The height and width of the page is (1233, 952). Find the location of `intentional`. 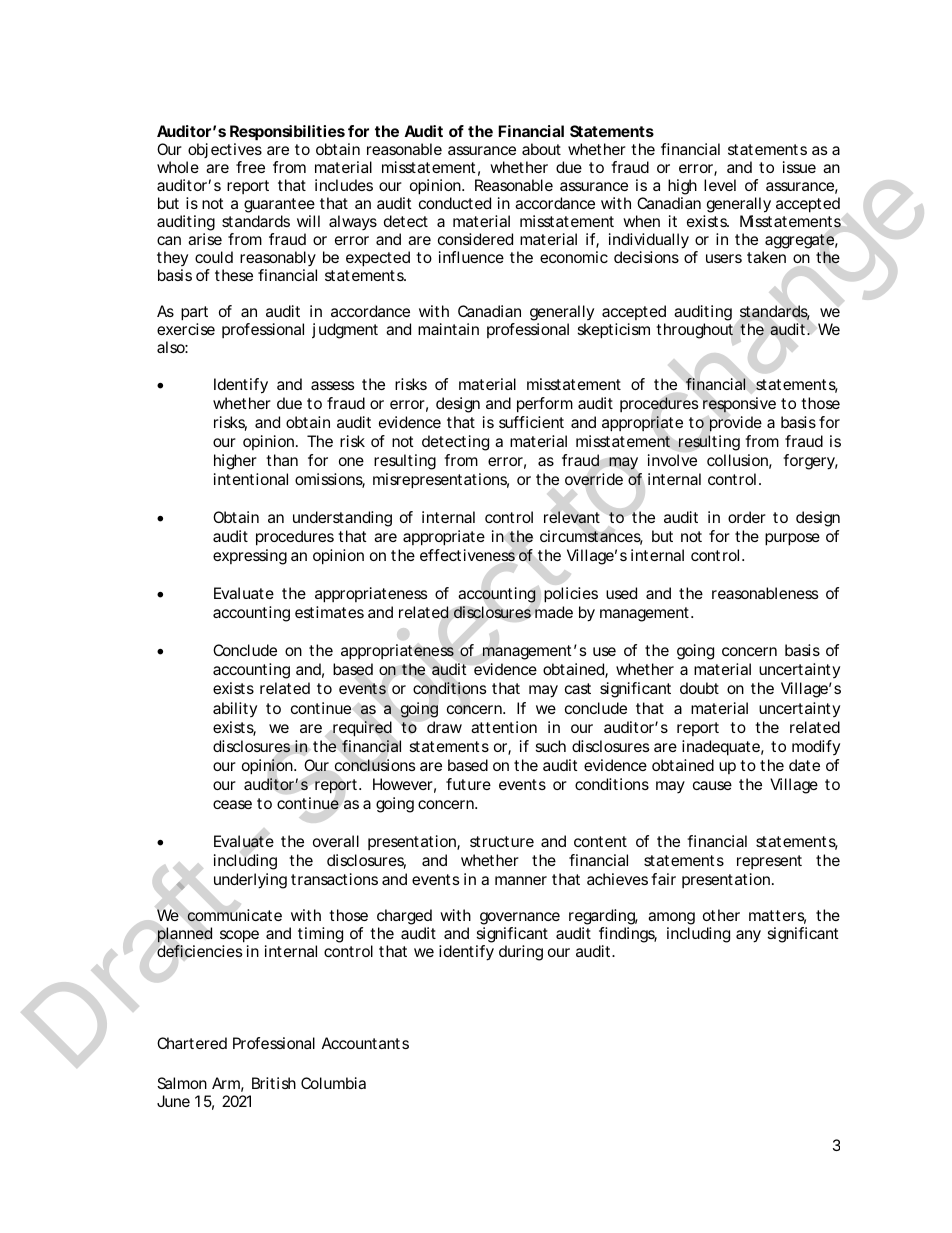

intentional is located at coordinates (251, 479).
